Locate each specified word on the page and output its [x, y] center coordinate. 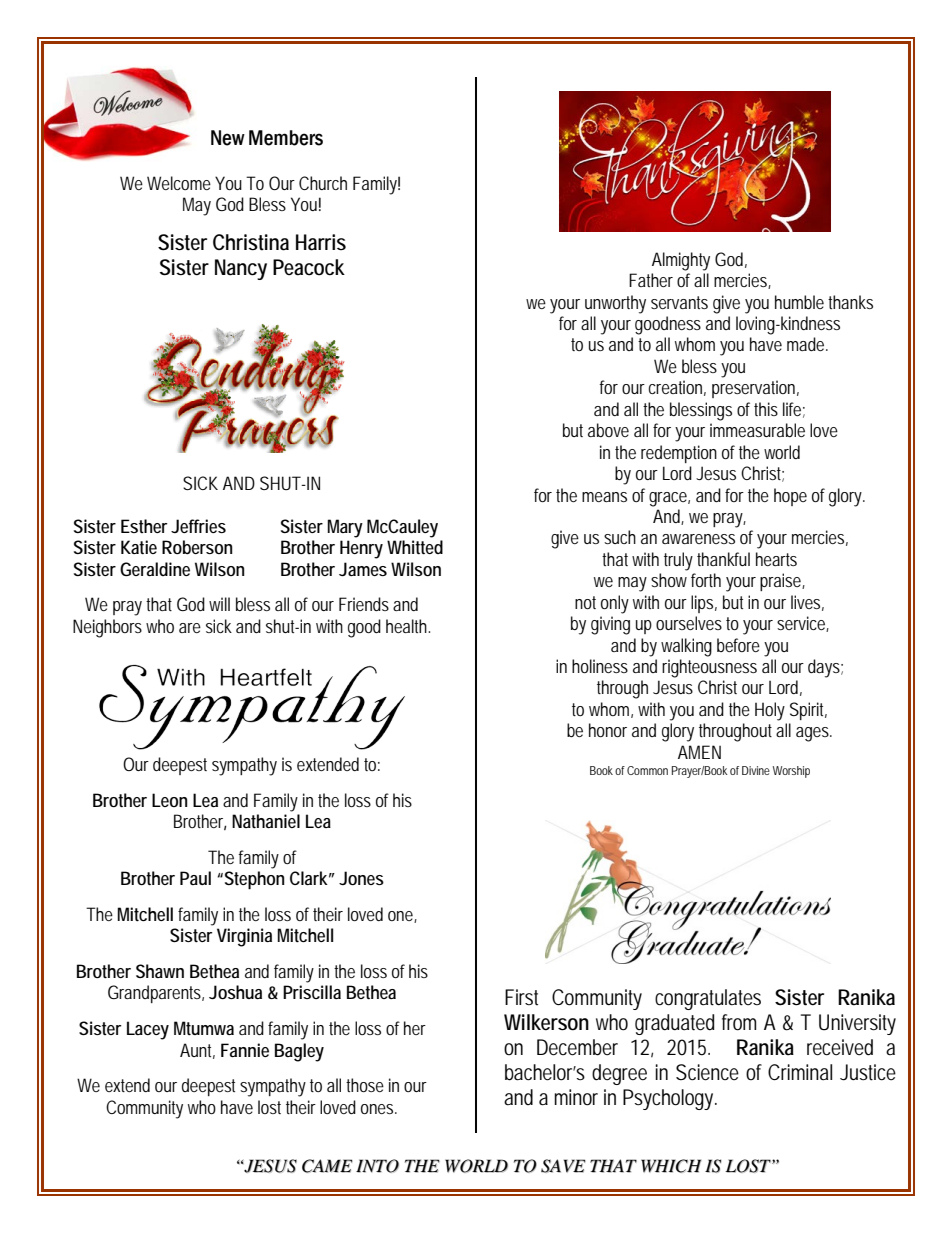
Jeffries [198, 526]
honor [608, 730]
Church [323, 183]
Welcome [179, 183]
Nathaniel [266, 821]
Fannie [245, 1050]
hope [790, 497]
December [577, 1047]
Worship [791, 772]
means [604, 497]
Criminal [800, 1072]
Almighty [681, 261]
